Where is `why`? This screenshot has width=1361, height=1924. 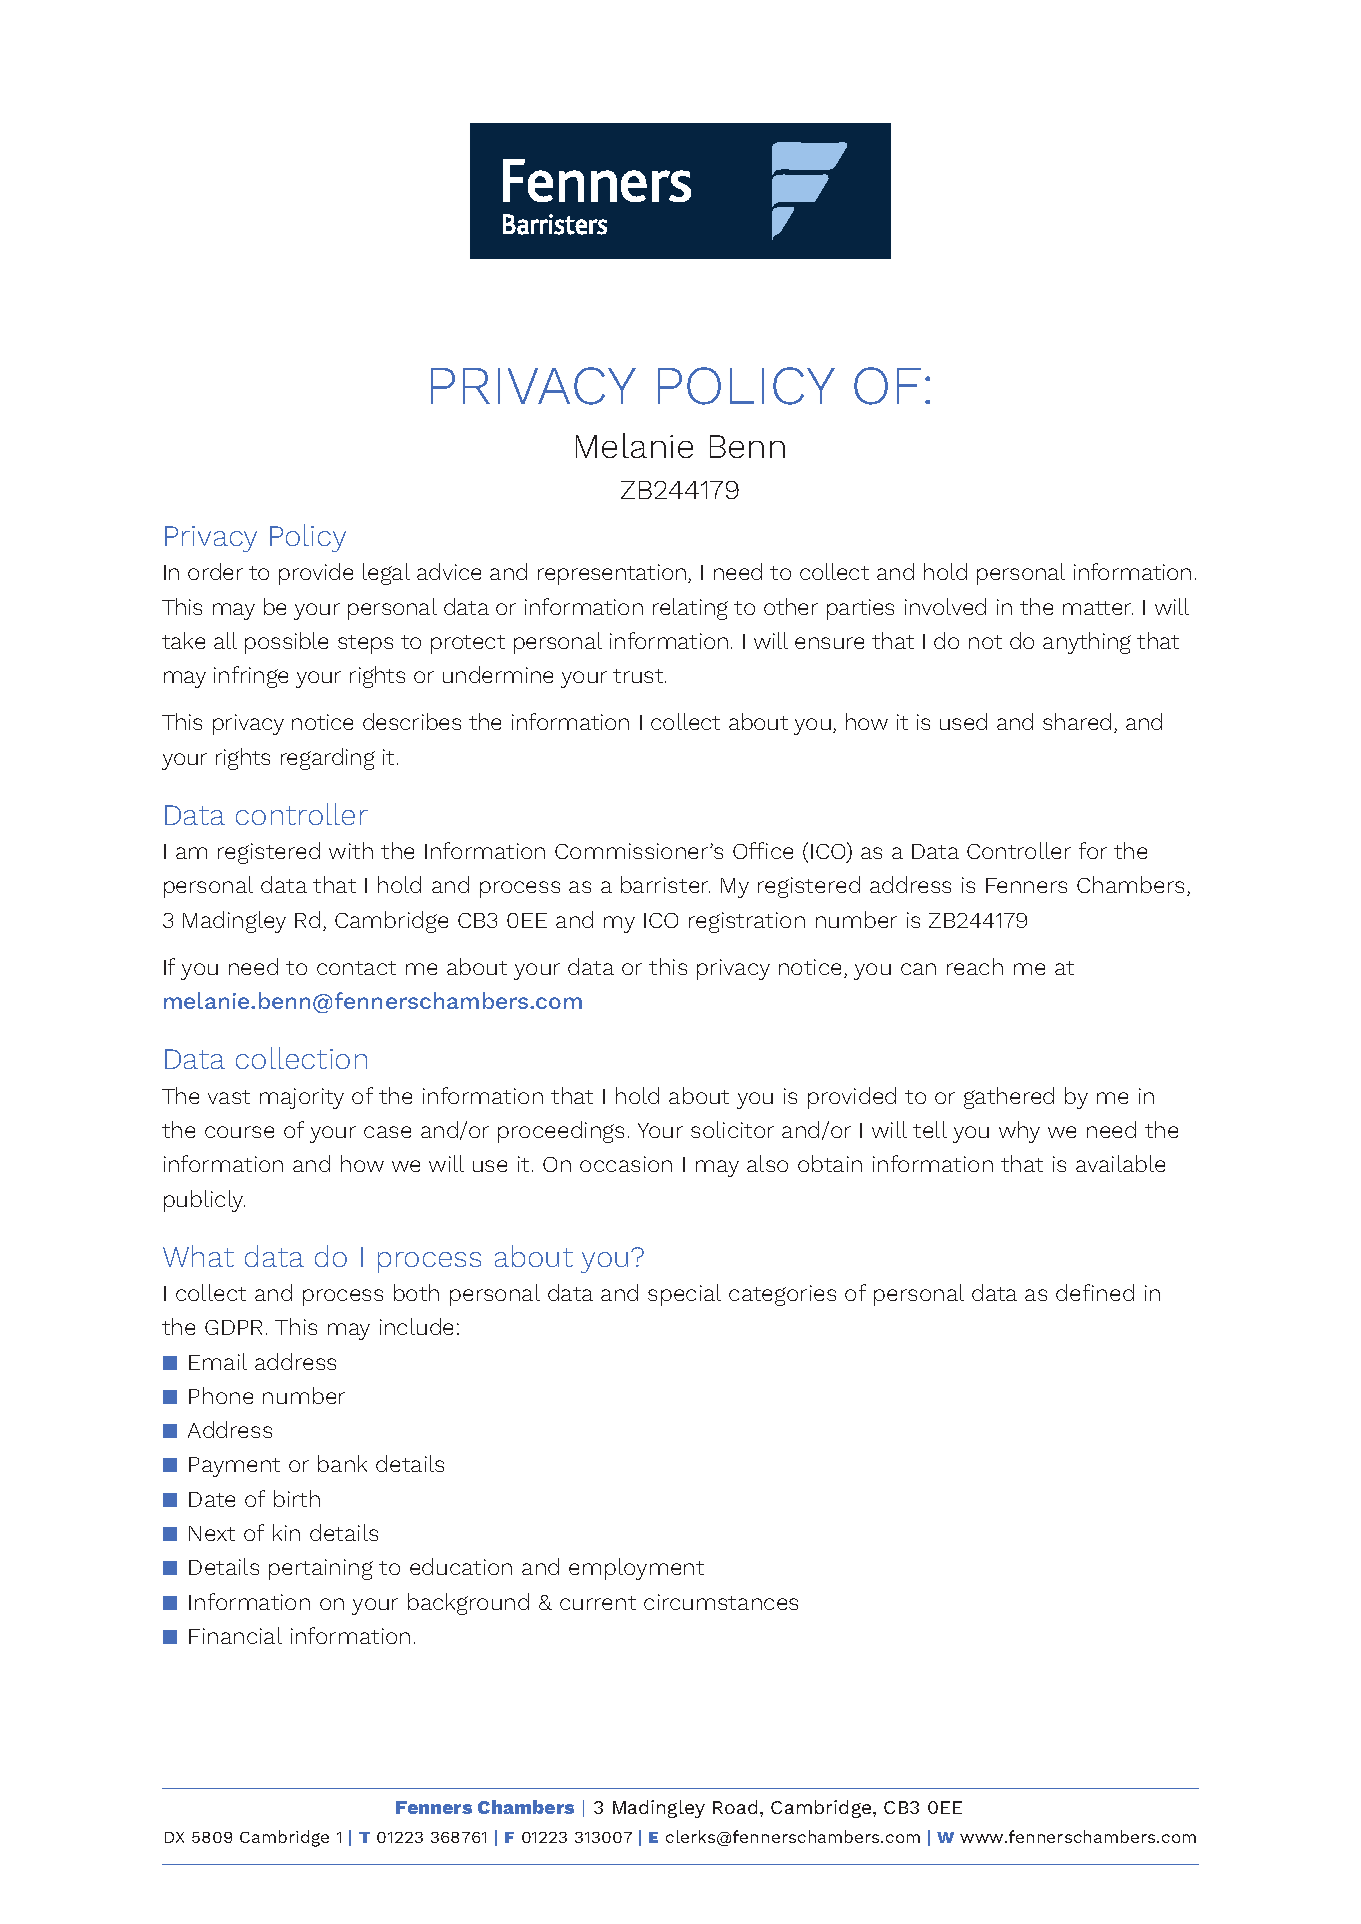 why is located at coordinates (1019, 1132).
